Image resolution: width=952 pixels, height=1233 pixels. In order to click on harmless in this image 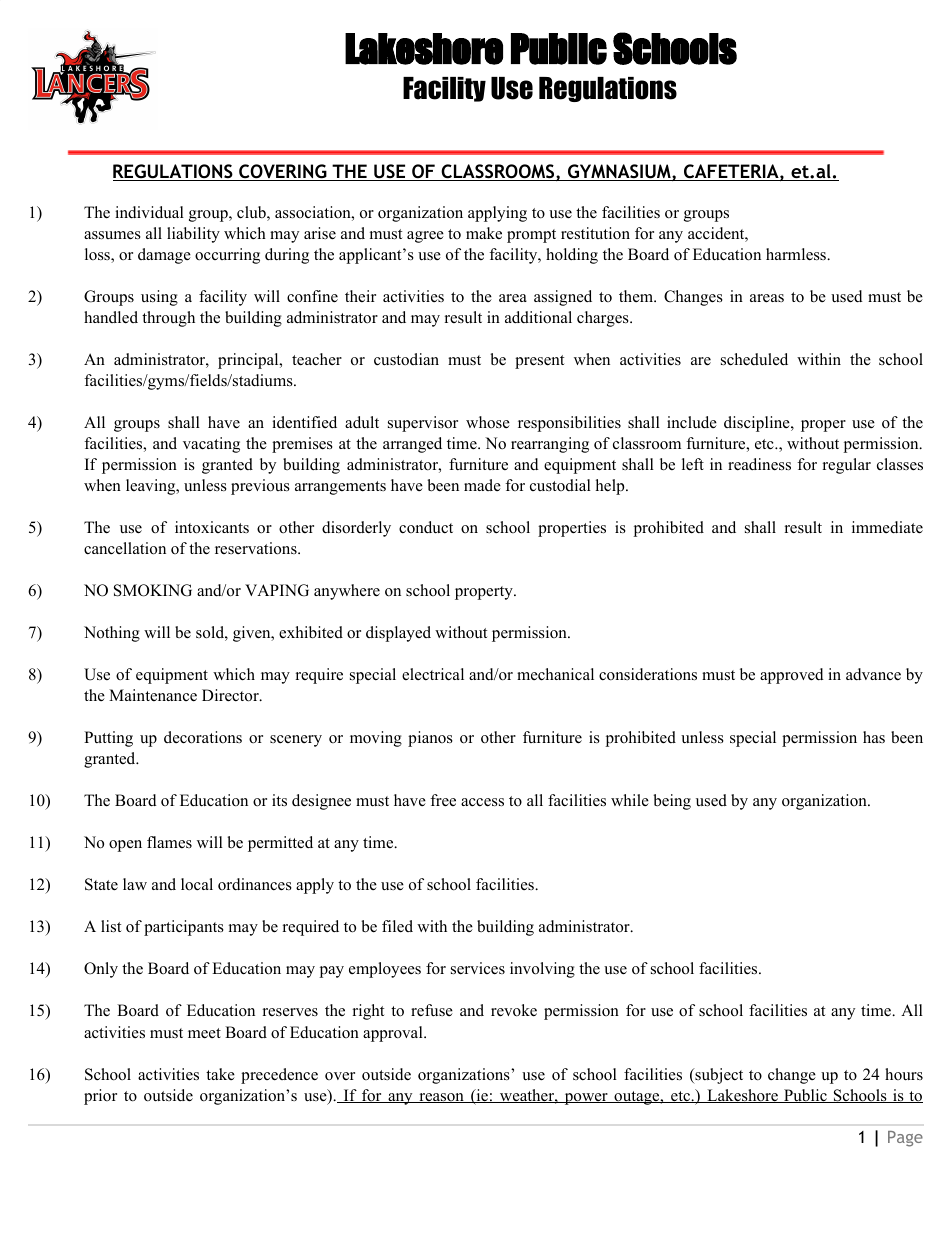, I will do `click(797, 254)`.
